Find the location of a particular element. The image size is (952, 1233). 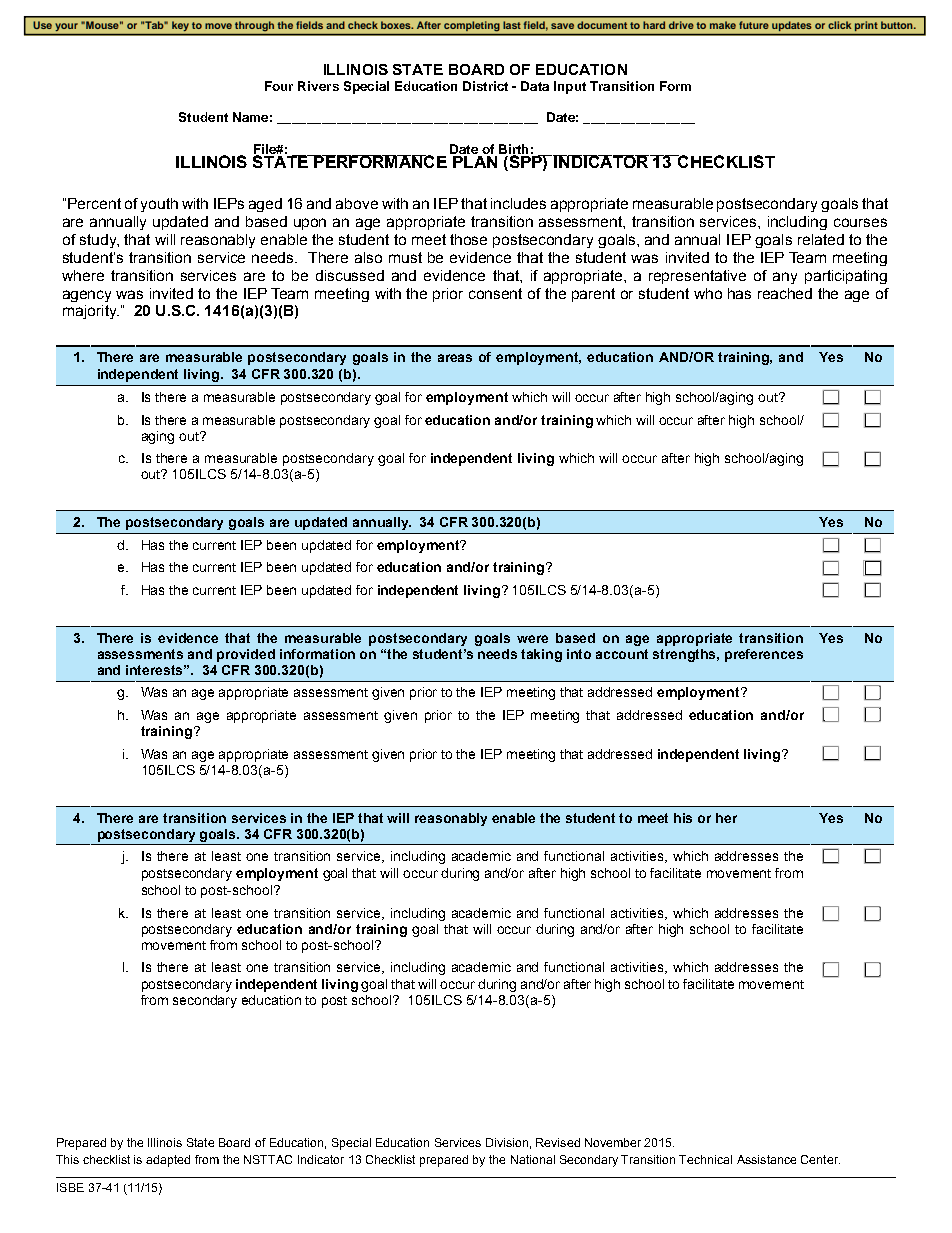

National is located at coordinates (533, 1159).
